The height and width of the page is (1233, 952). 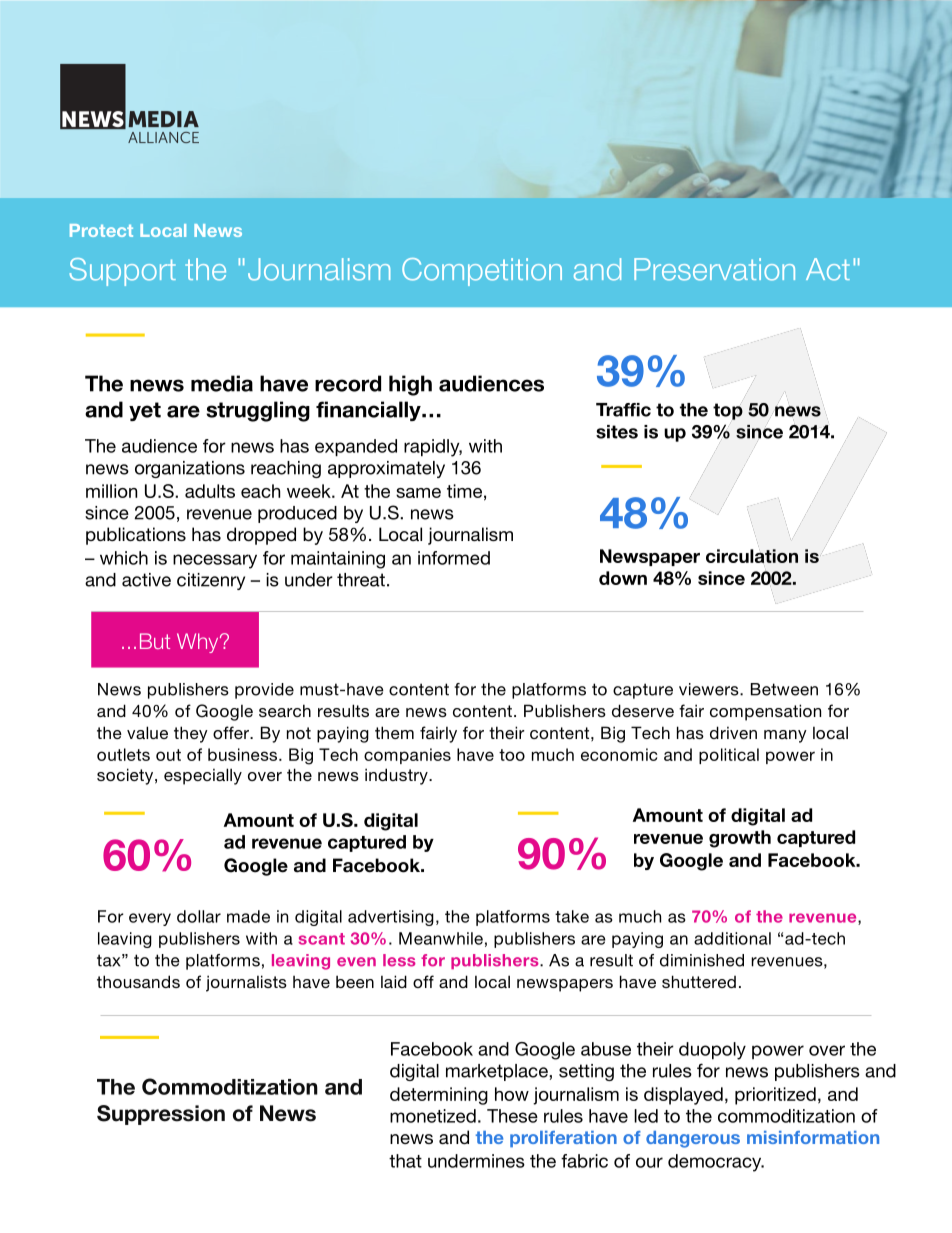 What do you see at coordinates (203, 776) in the page?
I see `especially` at bounding box center [203, 776].
